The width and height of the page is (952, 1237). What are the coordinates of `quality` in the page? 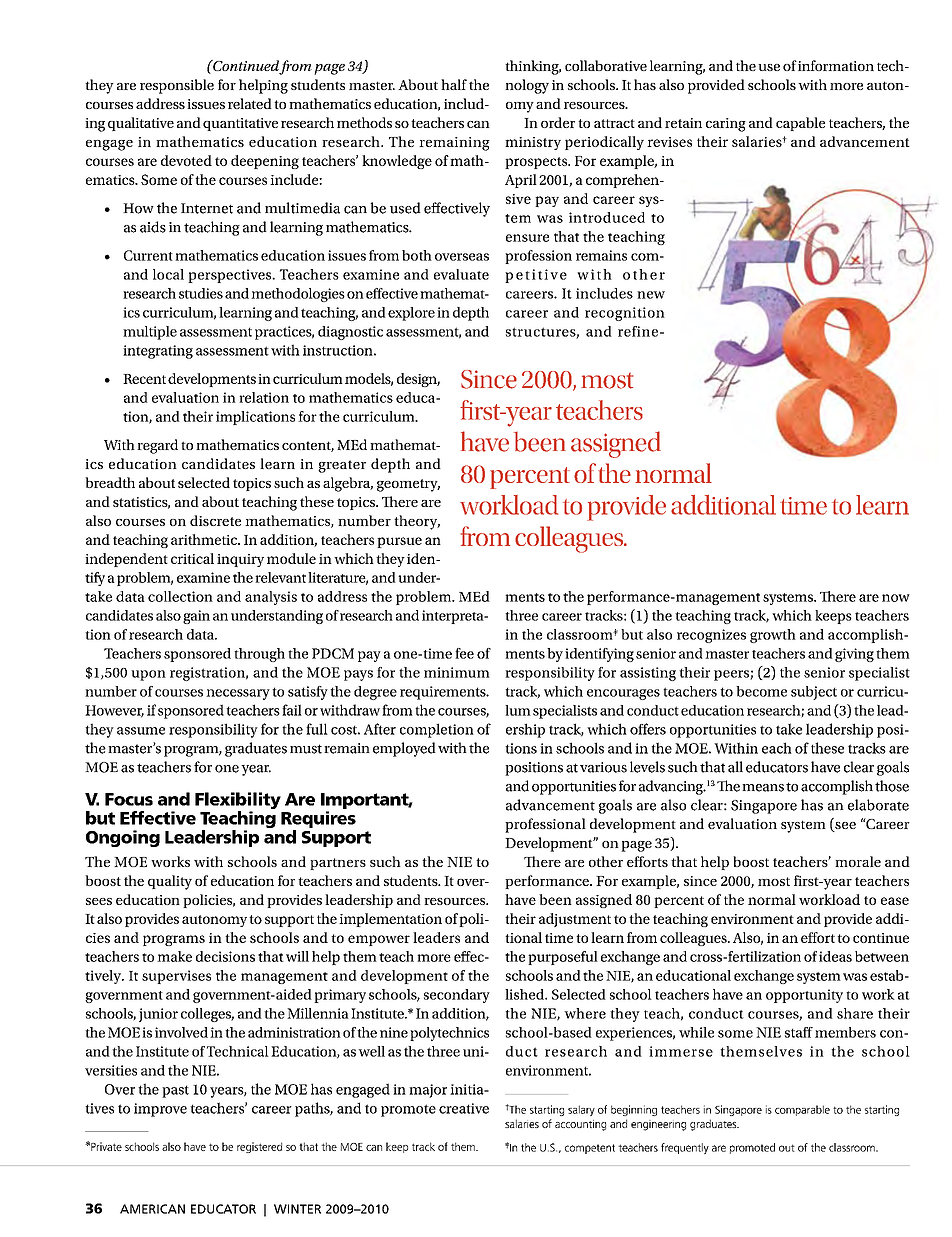 It's located at (170, 882).
